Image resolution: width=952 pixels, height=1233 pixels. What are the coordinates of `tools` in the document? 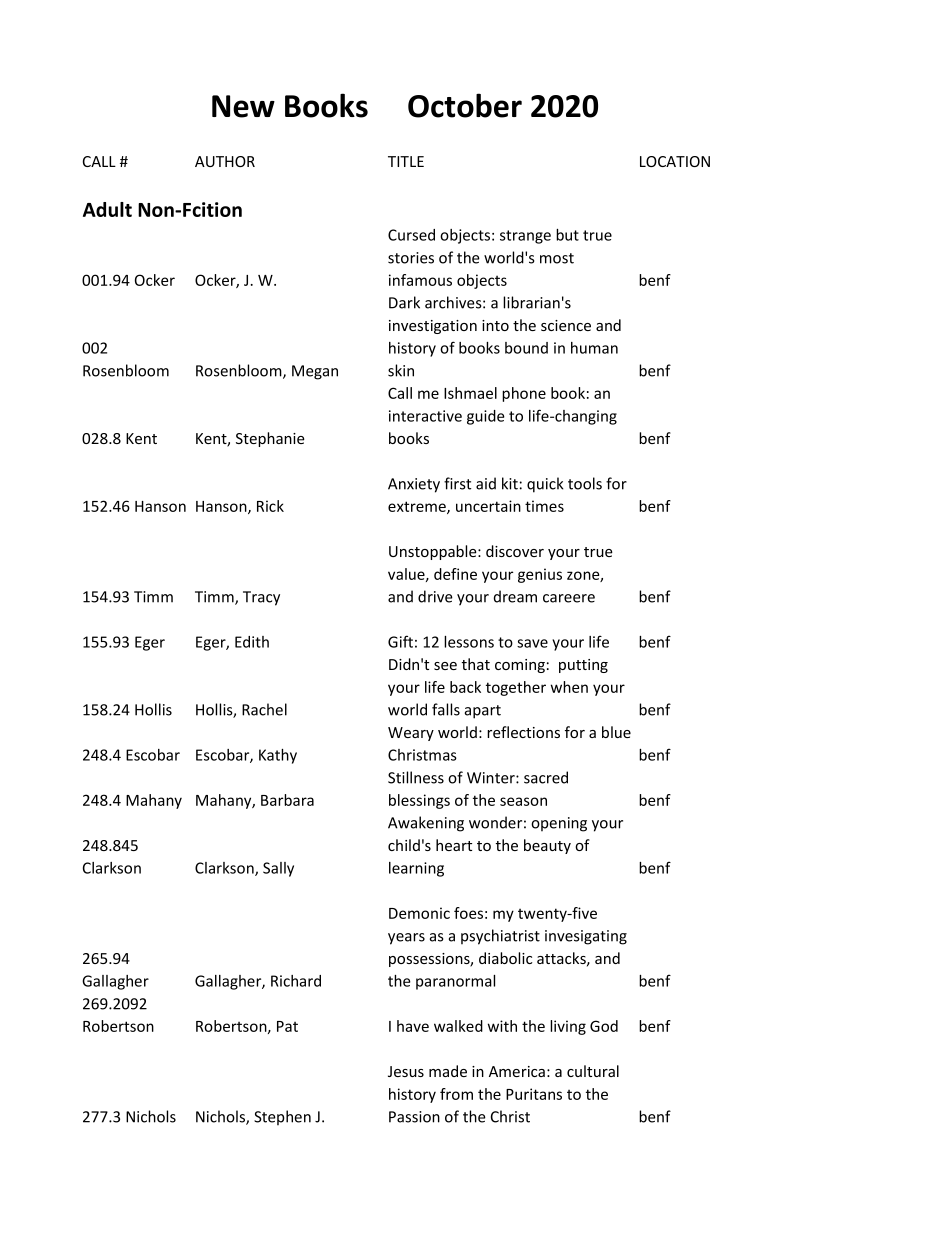 It's located at (585, 483).
